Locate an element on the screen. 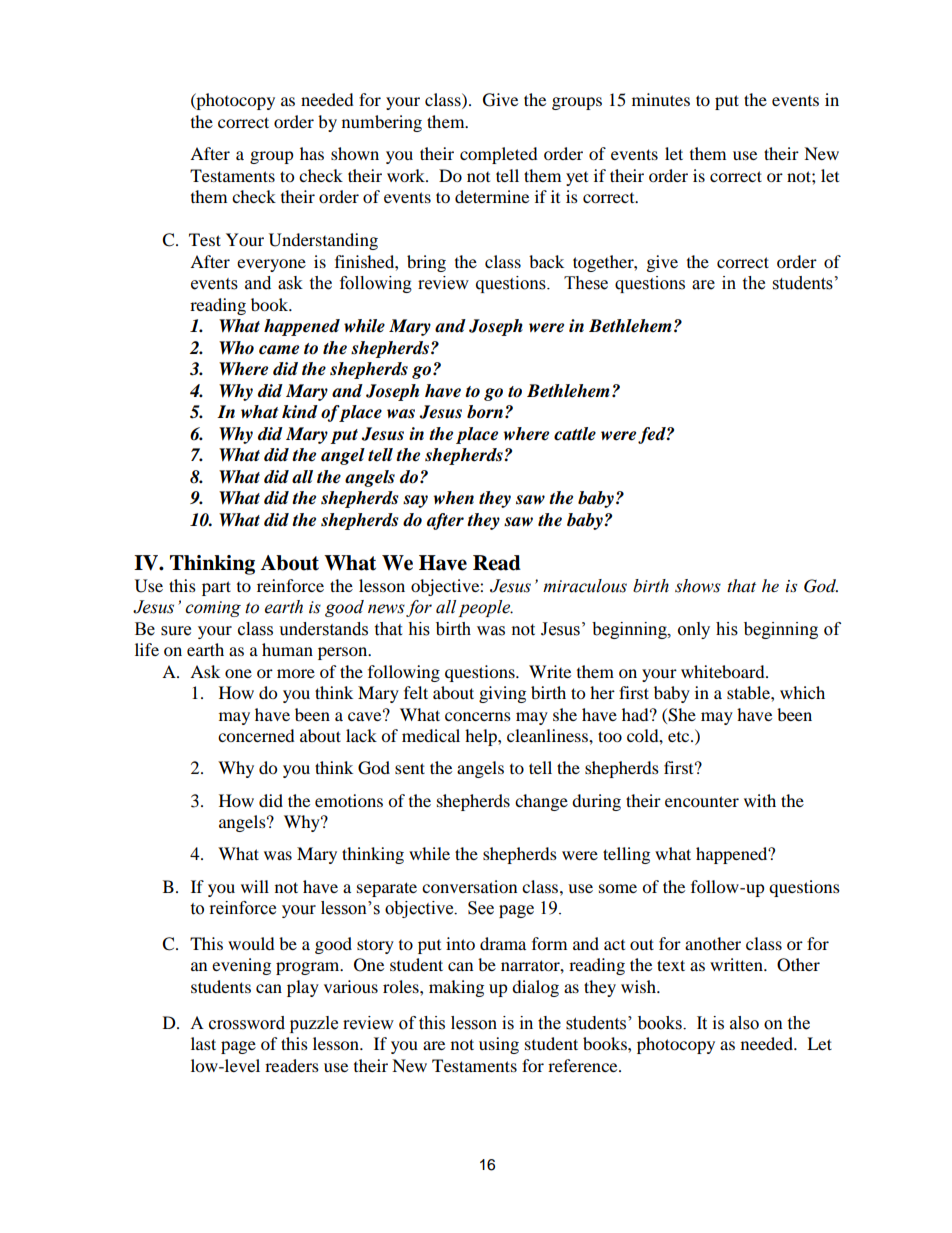  minutes is located at coordinates (661, 99).
